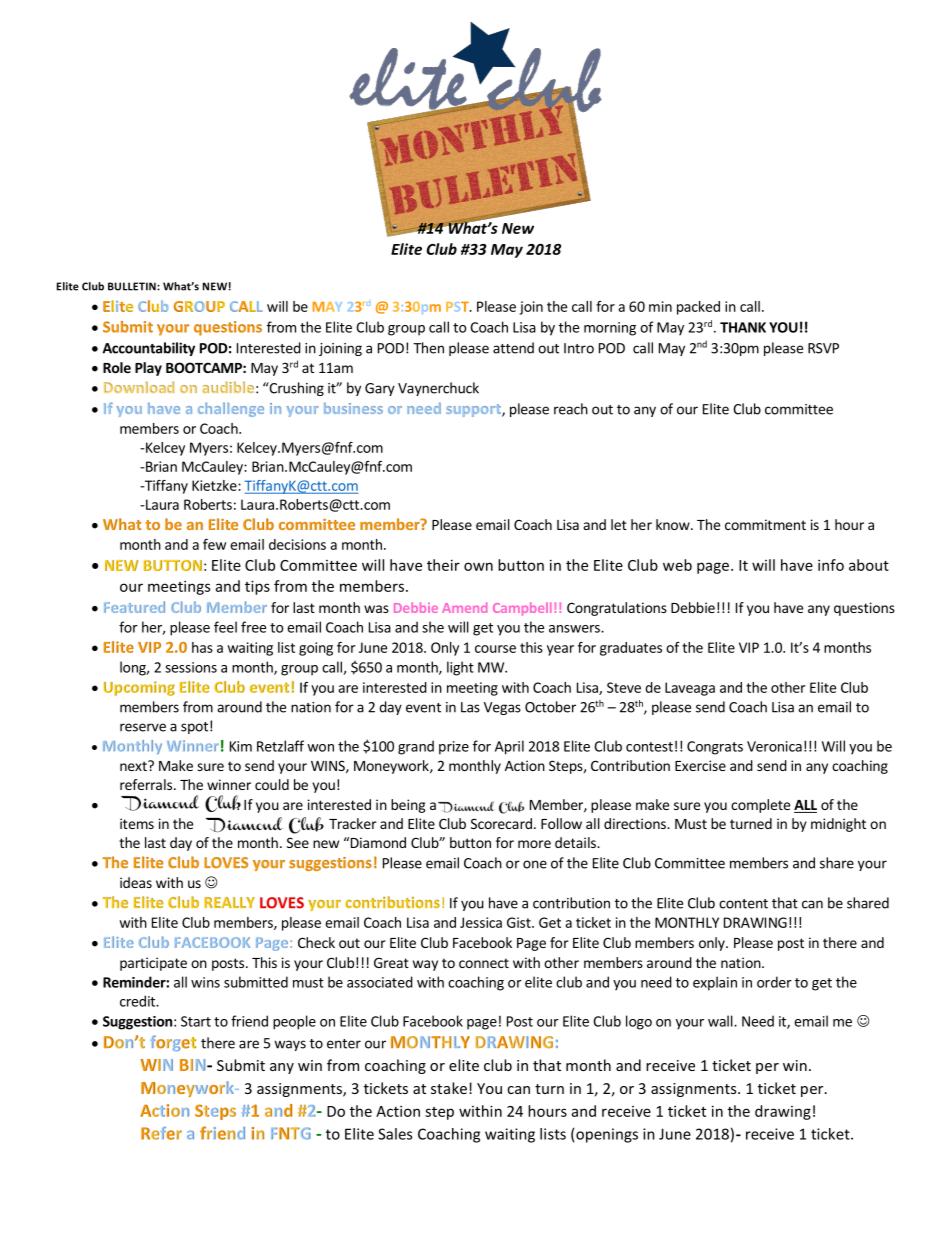 The width and height of the page is (952, 1233). I want to click on THANK, so click(743, 327).
